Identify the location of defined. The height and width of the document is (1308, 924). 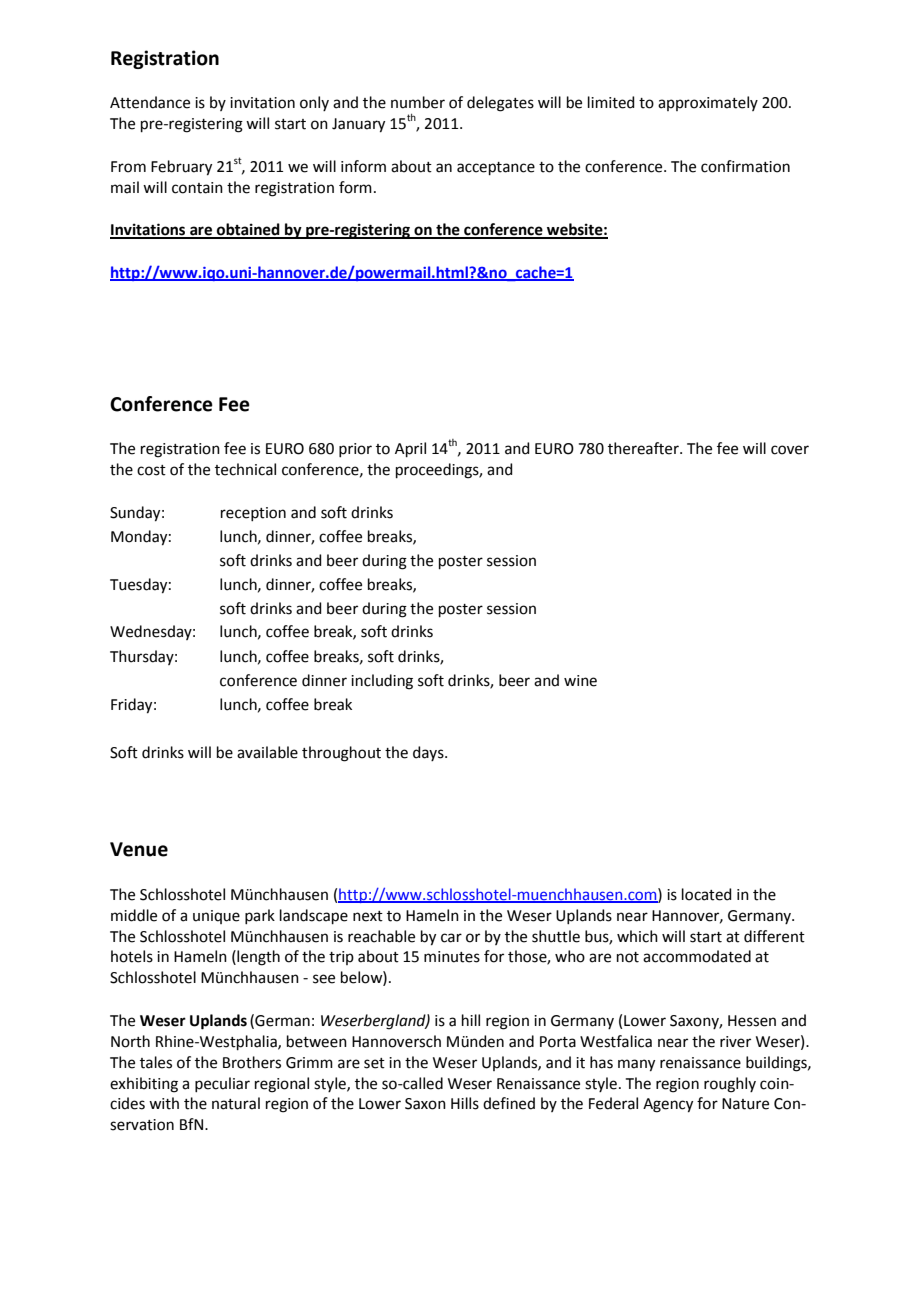
(509, 1103).
